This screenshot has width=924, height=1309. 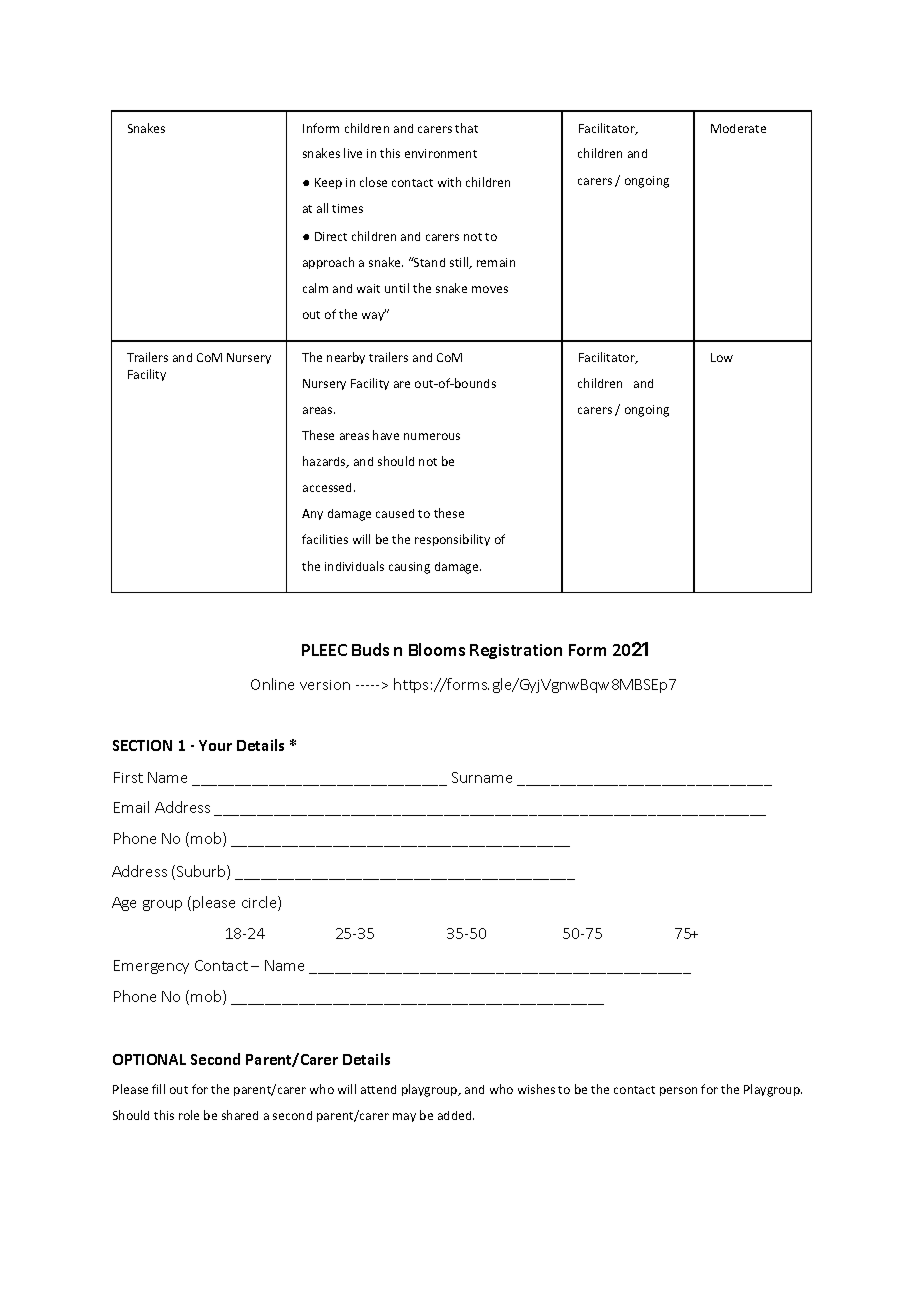 I want to click on Blooms, so click(x=437, y=649).
